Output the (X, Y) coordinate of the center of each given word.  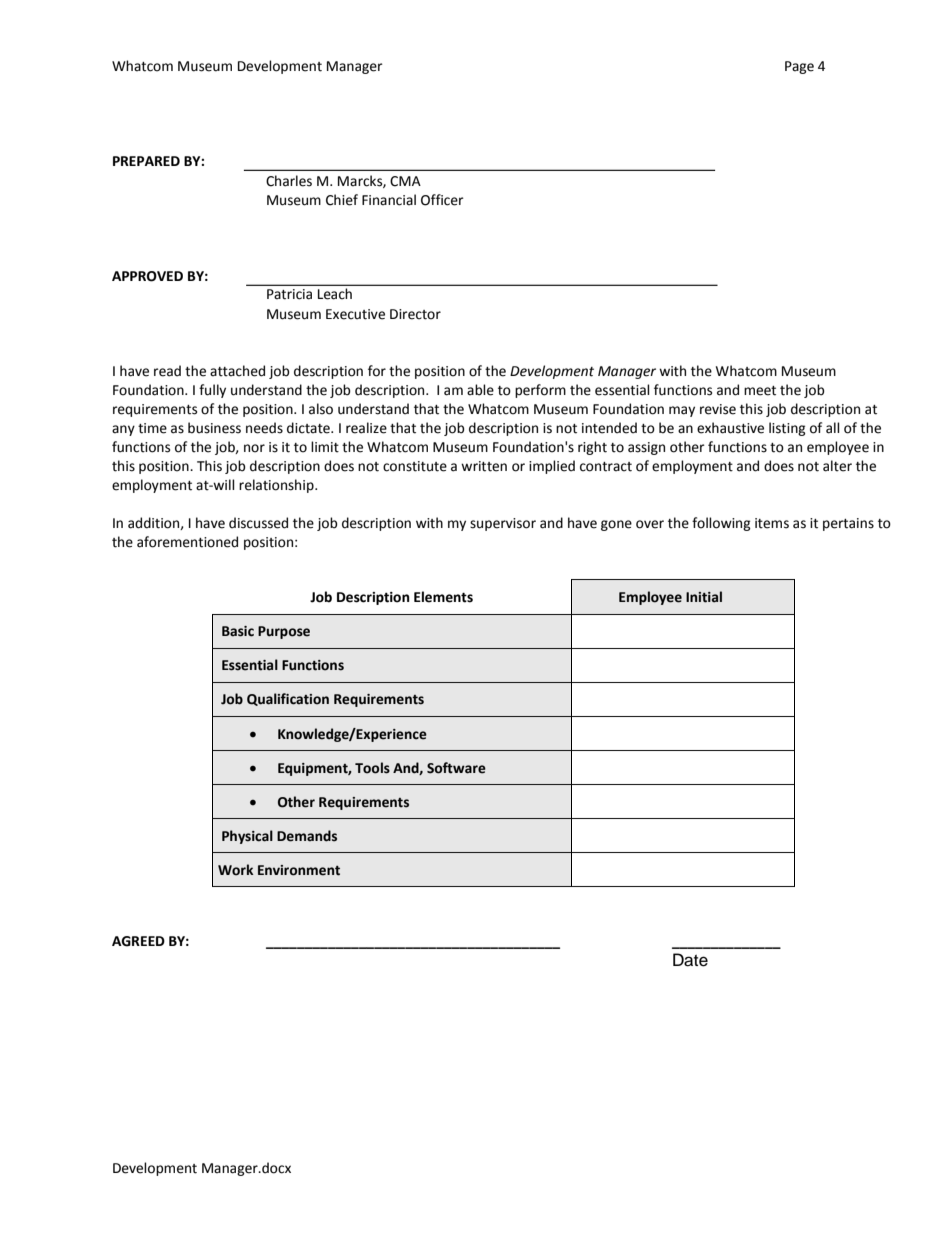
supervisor (503, 524)
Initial (704, 597)
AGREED (138, 941)
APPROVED (147, 276)
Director (415, 314)
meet (760, 391)
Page (799, 67)
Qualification (288, 699)
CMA (405, 181)
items (772, 523)
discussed (258, 523)
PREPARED (146, 161)
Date (690, 960)
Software (456, 768)
